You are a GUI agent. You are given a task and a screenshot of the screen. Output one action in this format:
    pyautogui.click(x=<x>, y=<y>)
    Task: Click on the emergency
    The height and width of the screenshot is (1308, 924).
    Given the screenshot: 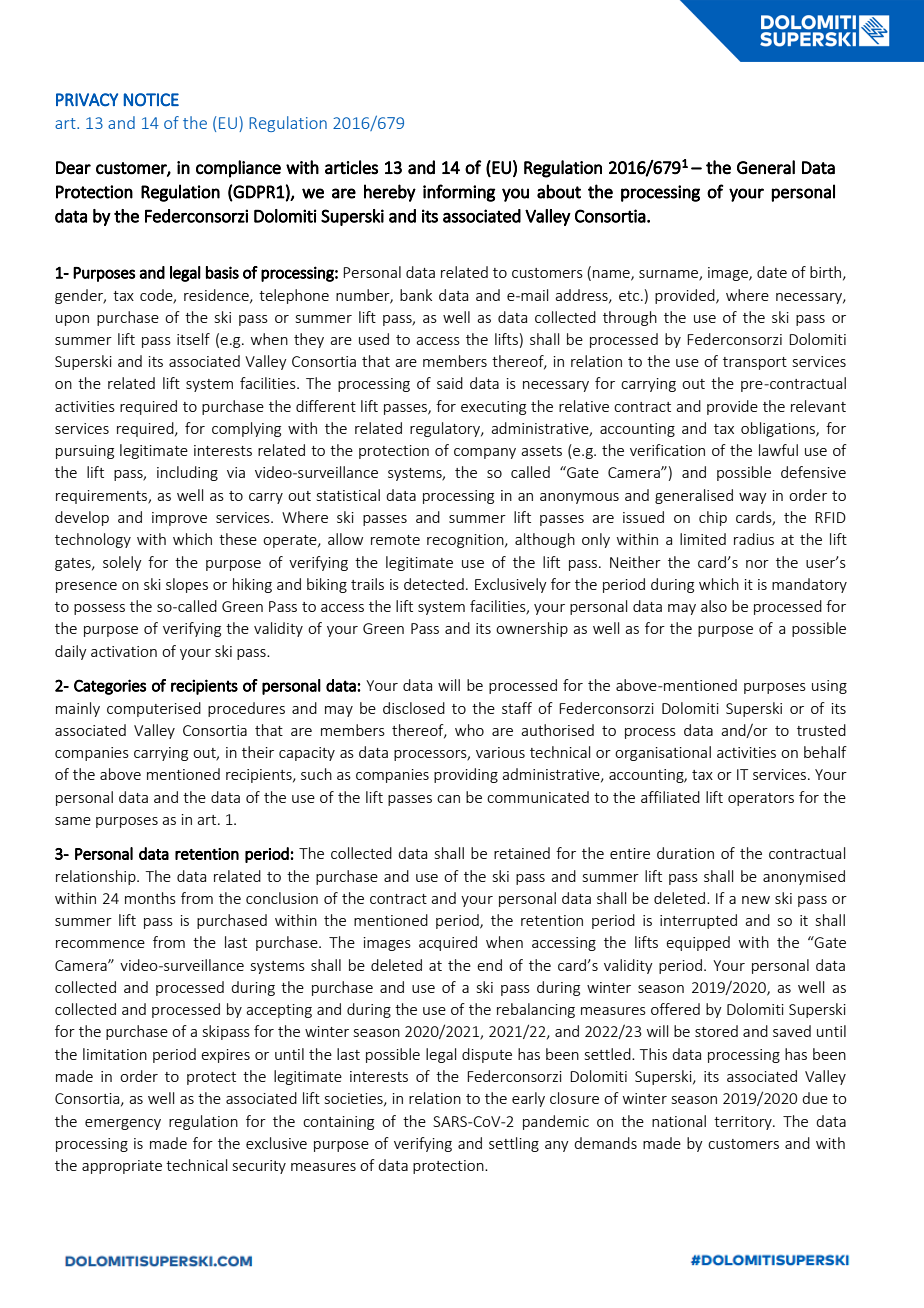 What is the action you would take?
    pyautogui.click(x=123, y=1124)
